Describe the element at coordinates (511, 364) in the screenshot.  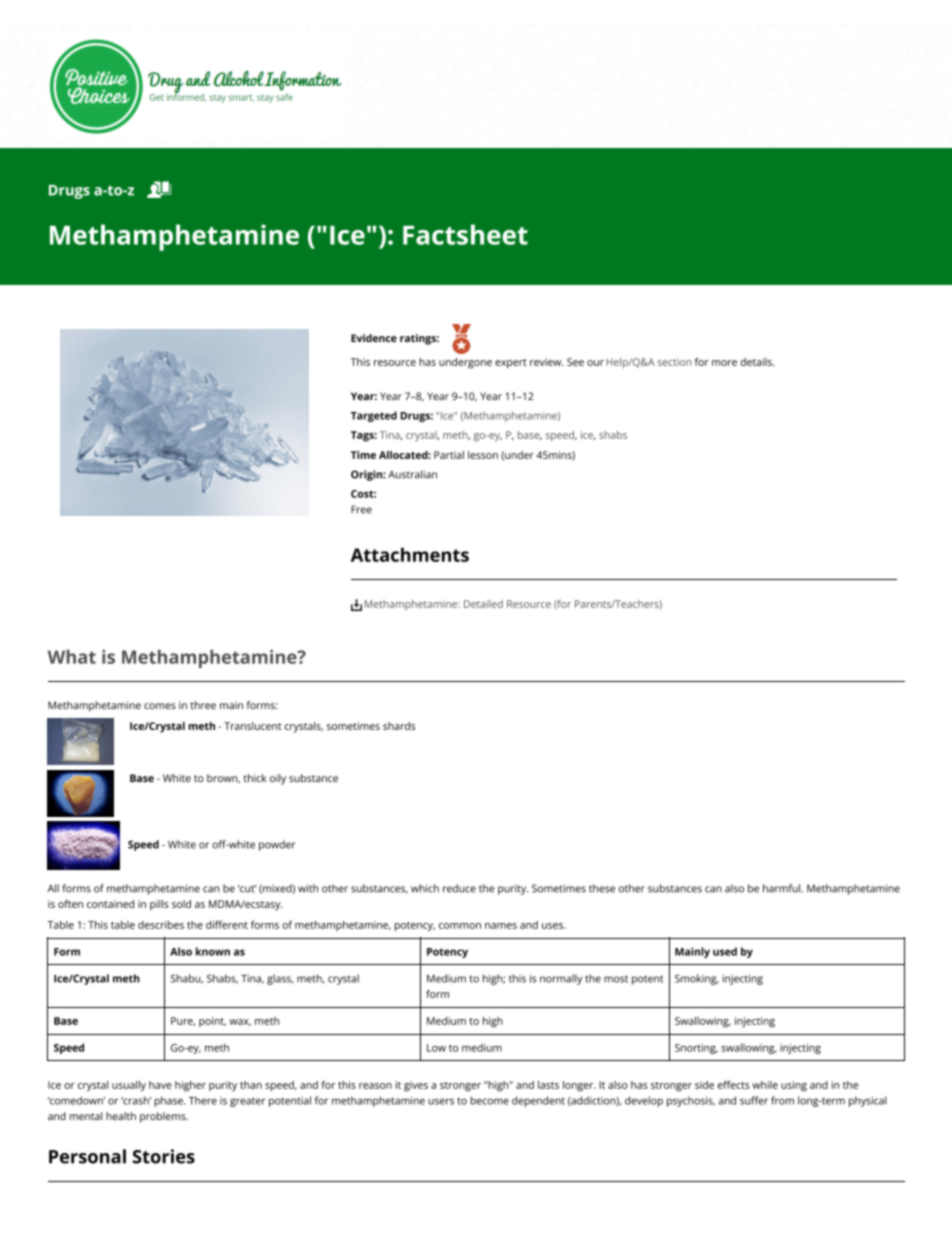
I see `expert` at that location.
